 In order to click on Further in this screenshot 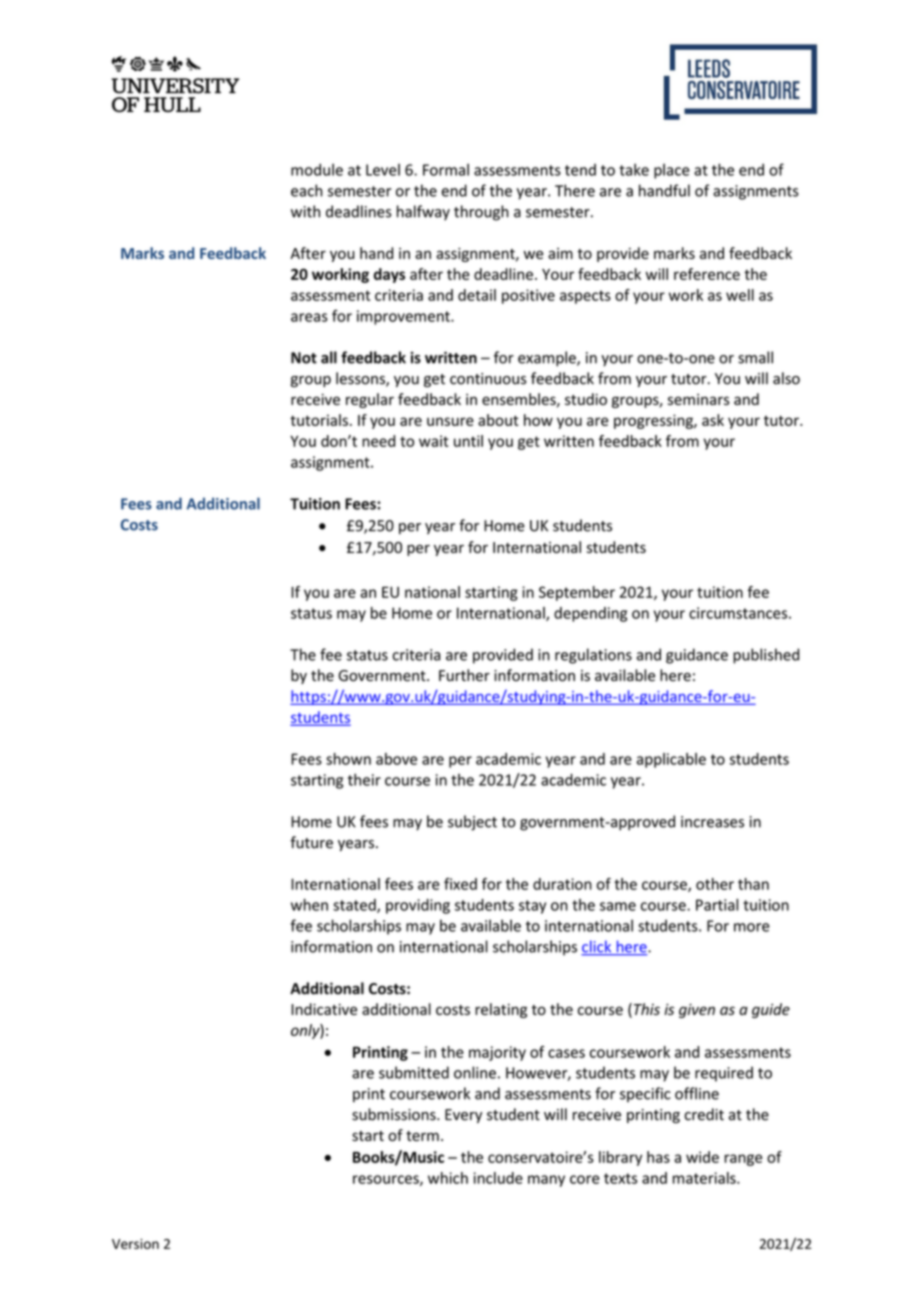, I will do `click(464, 675)`.
